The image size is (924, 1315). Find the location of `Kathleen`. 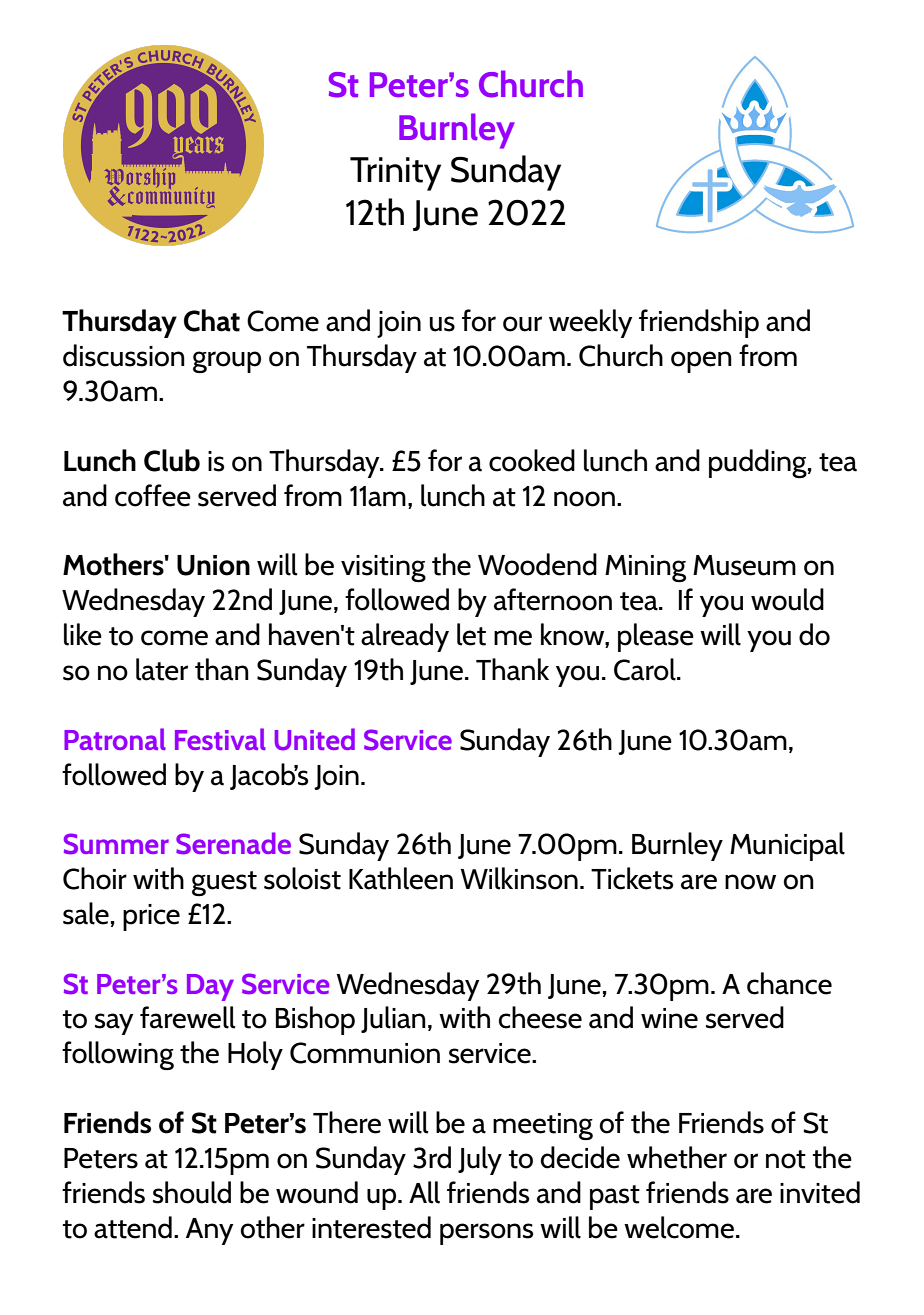

Kathleen is located at coordinates (401, 878).
